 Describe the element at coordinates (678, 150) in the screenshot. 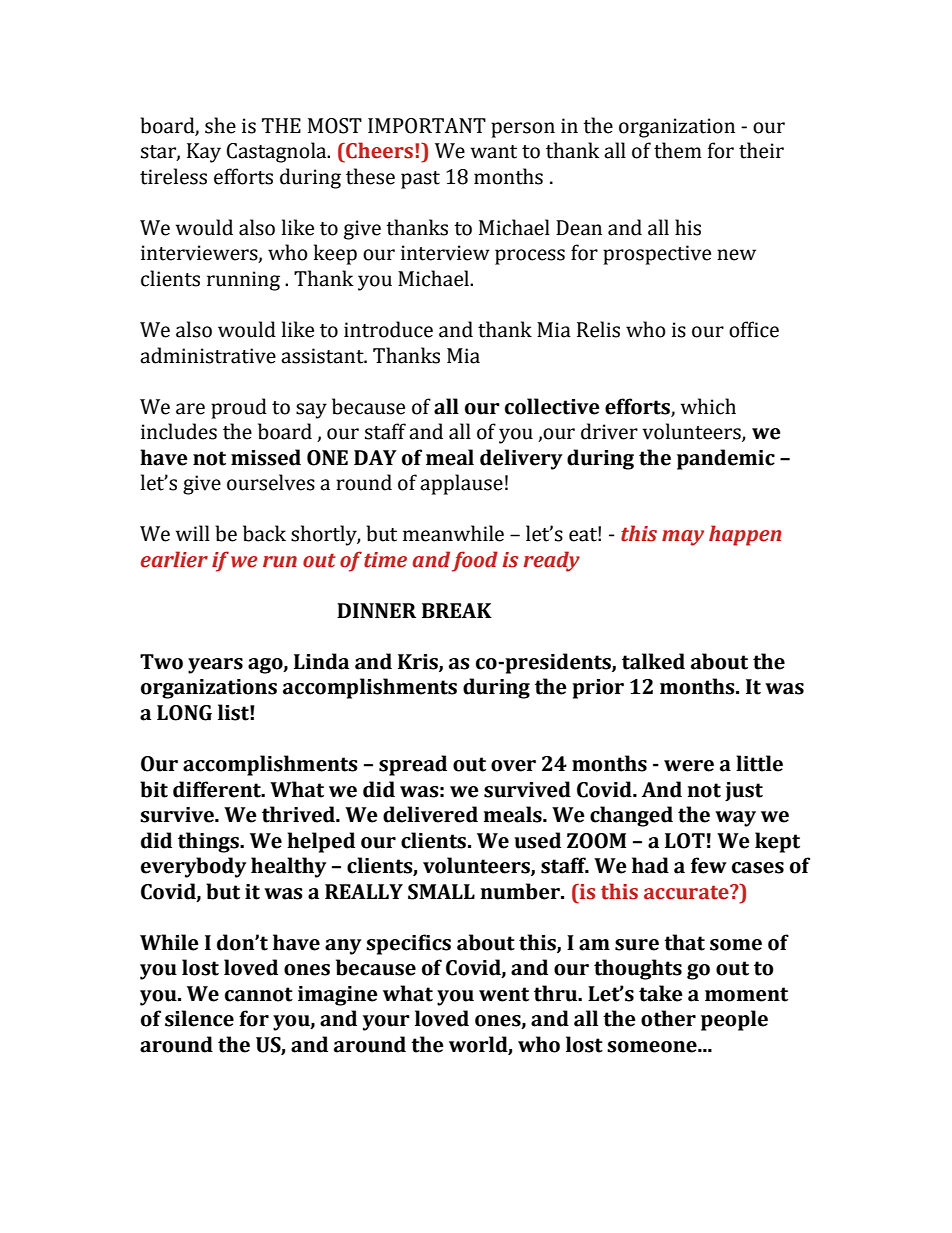

I see `them` at that location.
